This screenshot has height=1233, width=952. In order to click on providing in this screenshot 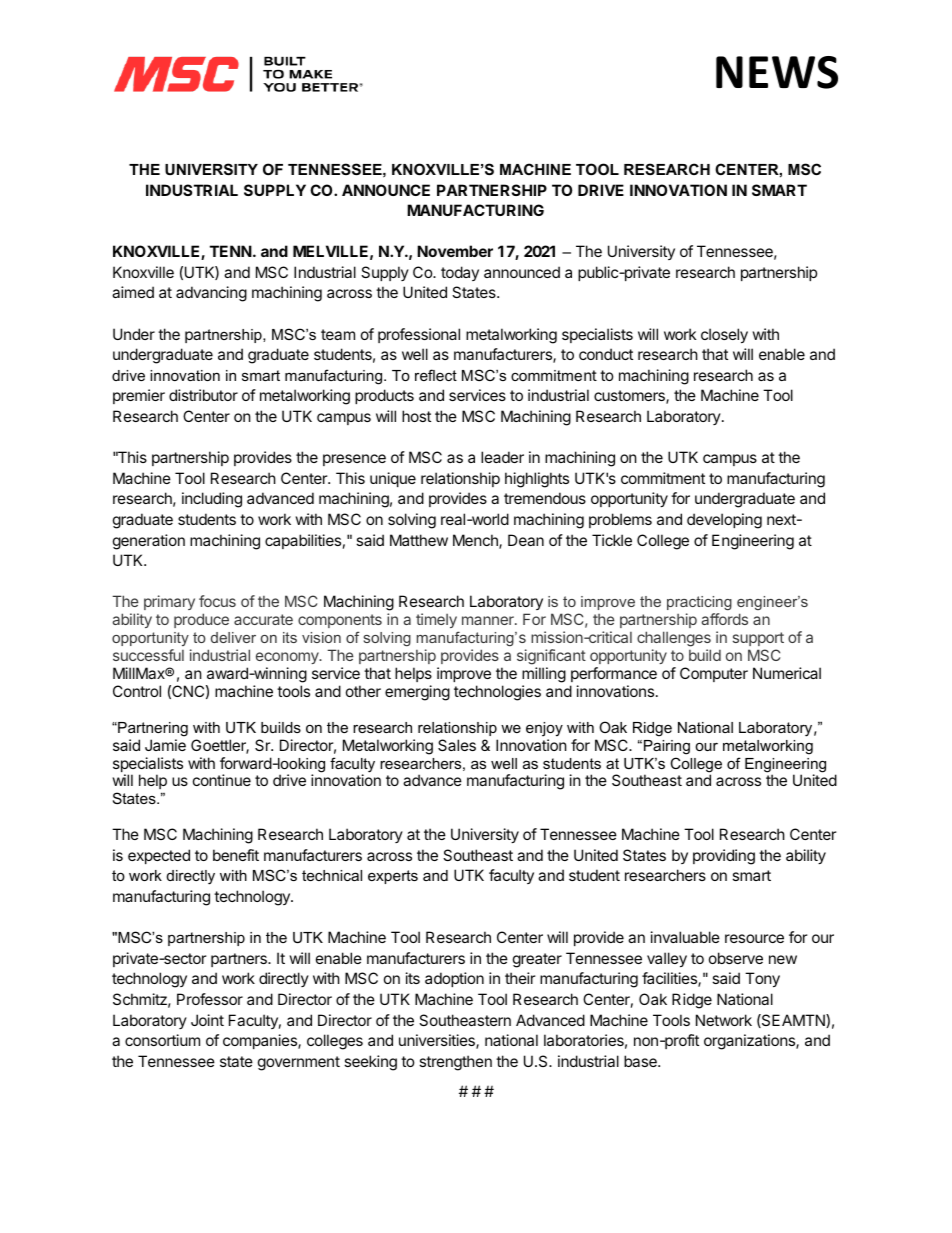, I will do `click(724, 857)`.
